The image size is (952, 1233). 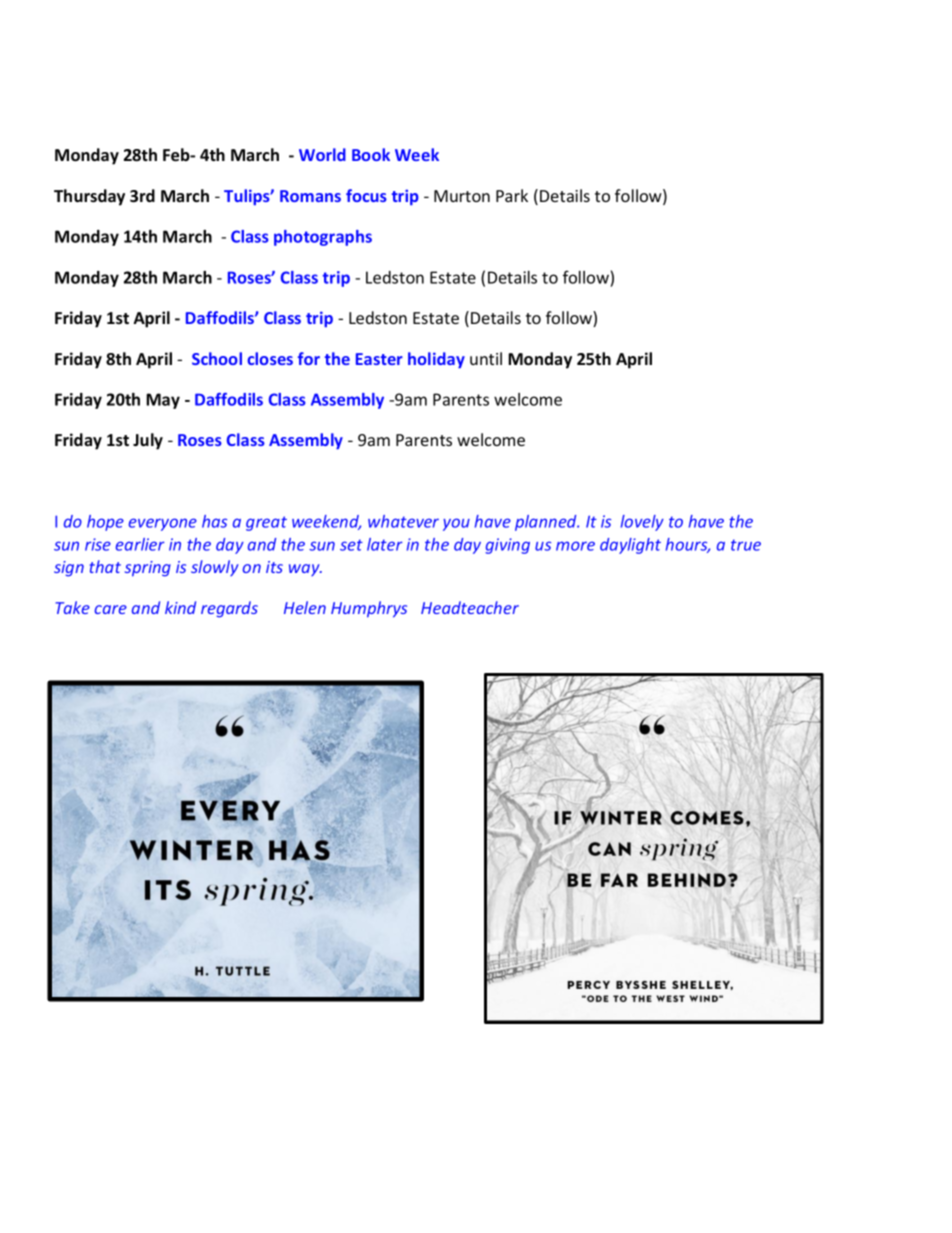 What do you see at coordinates (305, 607) in the image?
I see `Helen` at bounding box center [305, 607].
